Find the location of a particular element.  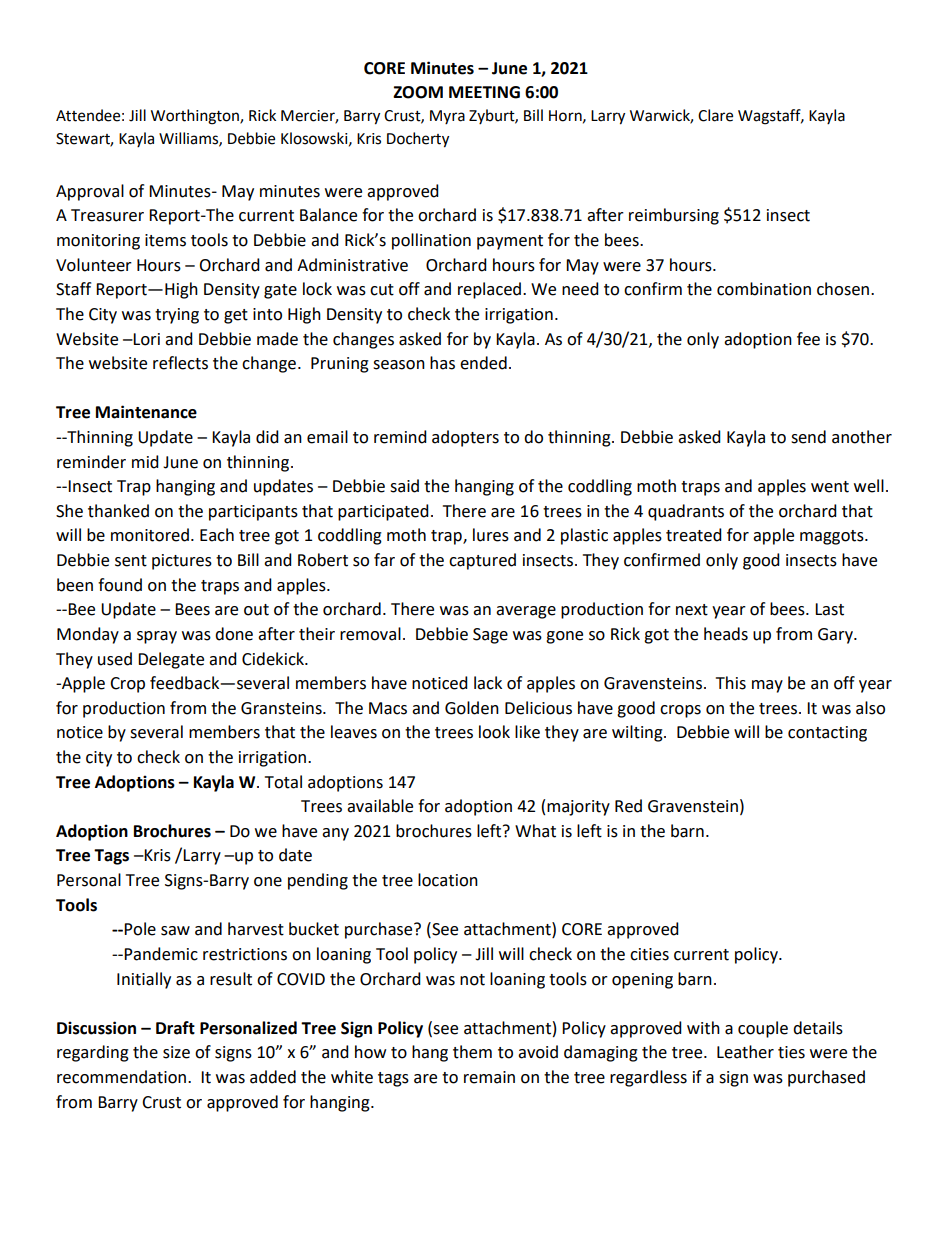

Myra is located at coordinates (447, 117).
